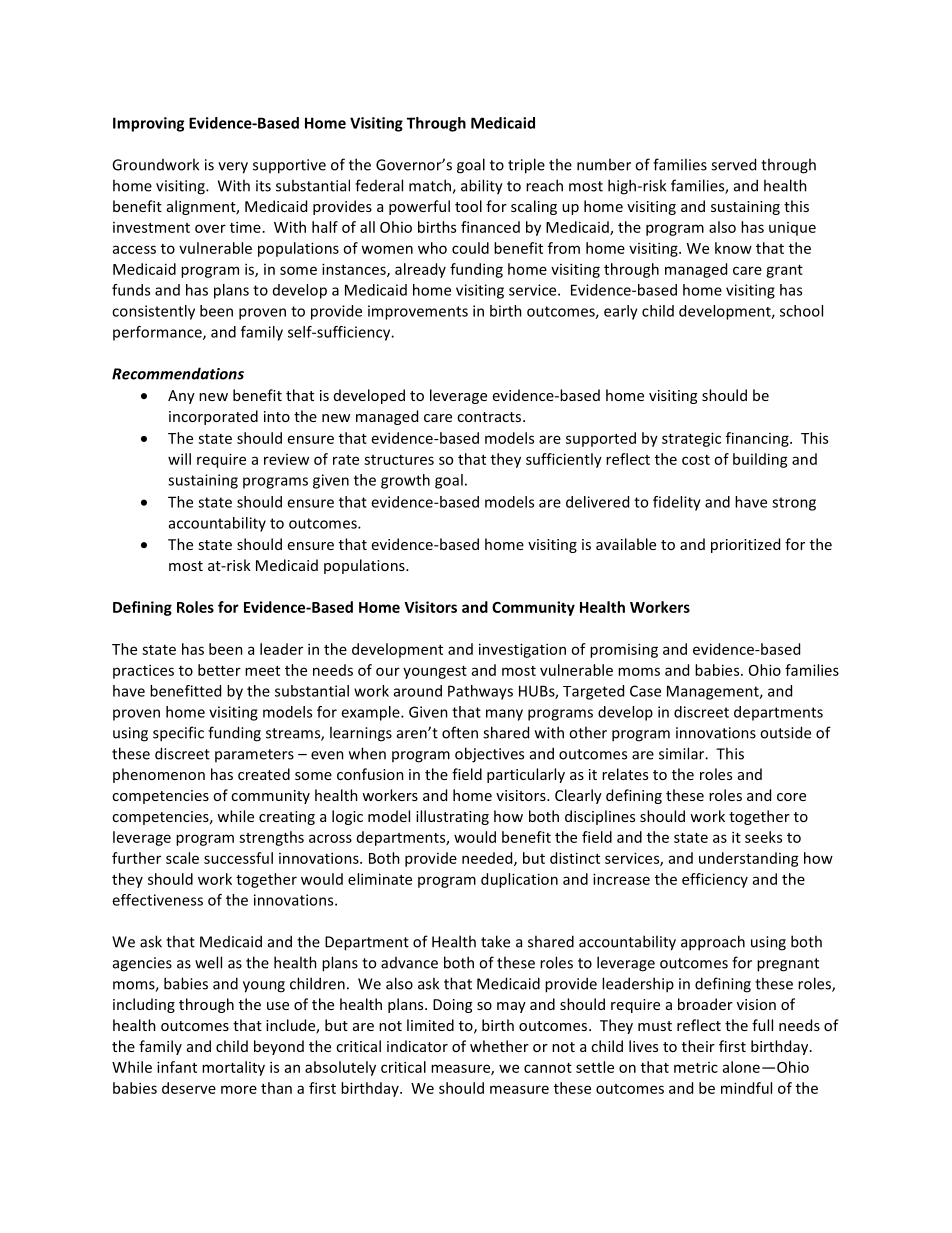 This image has width=952, height=1233. I want to click on cost, so click(696, 460).
